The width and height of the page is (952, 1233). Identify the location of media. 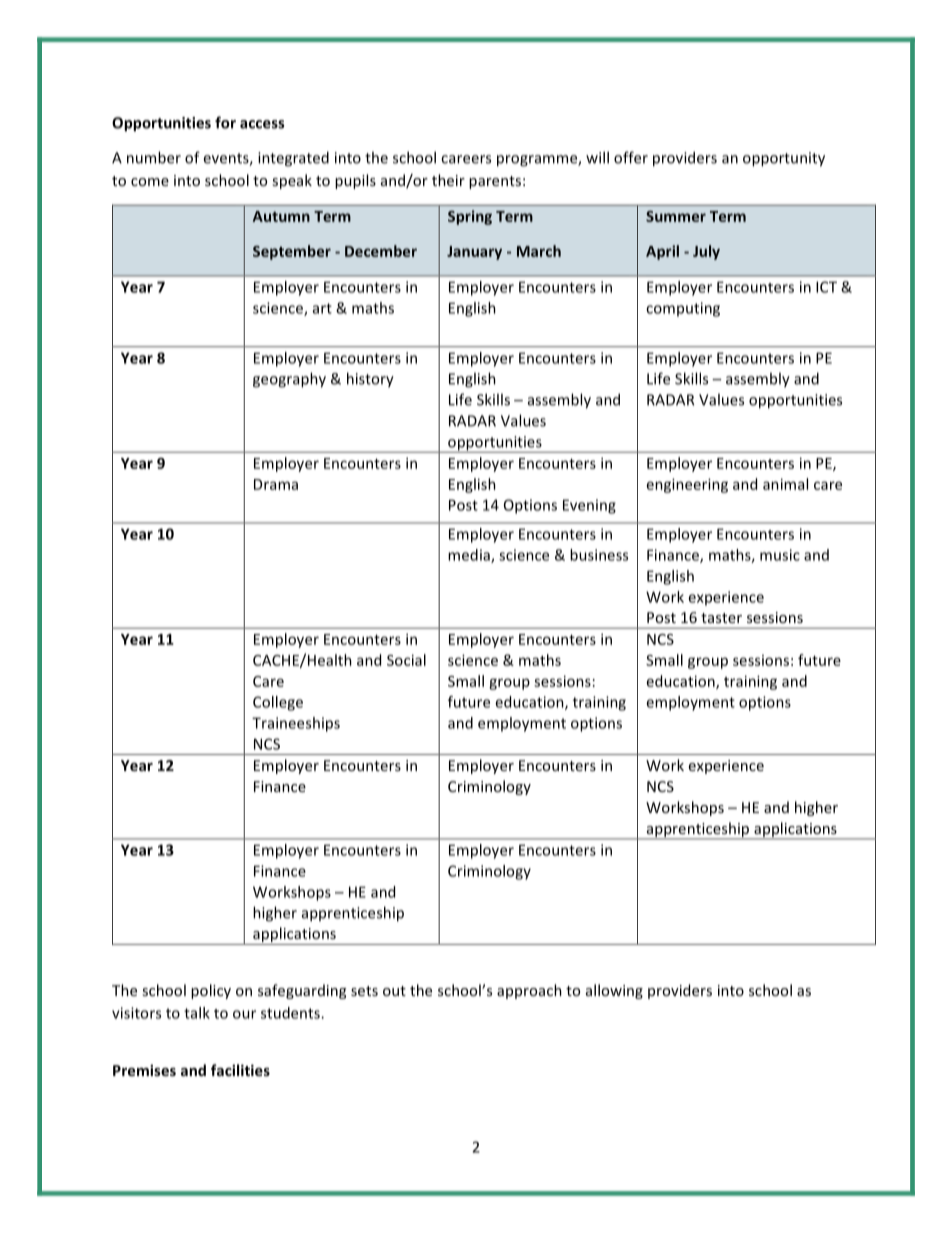
(470, 556).
